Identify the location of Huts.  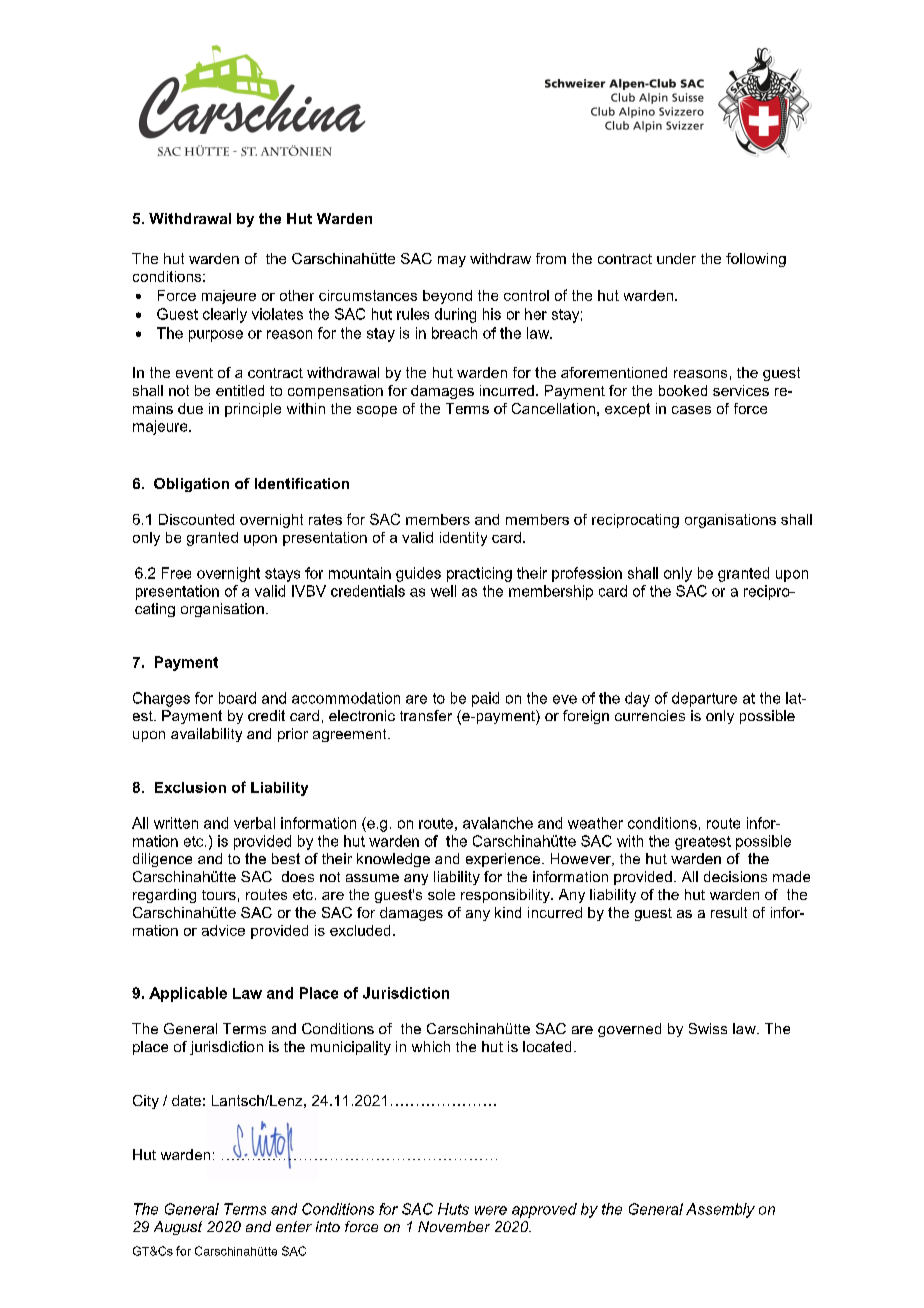
(453, 1209).
